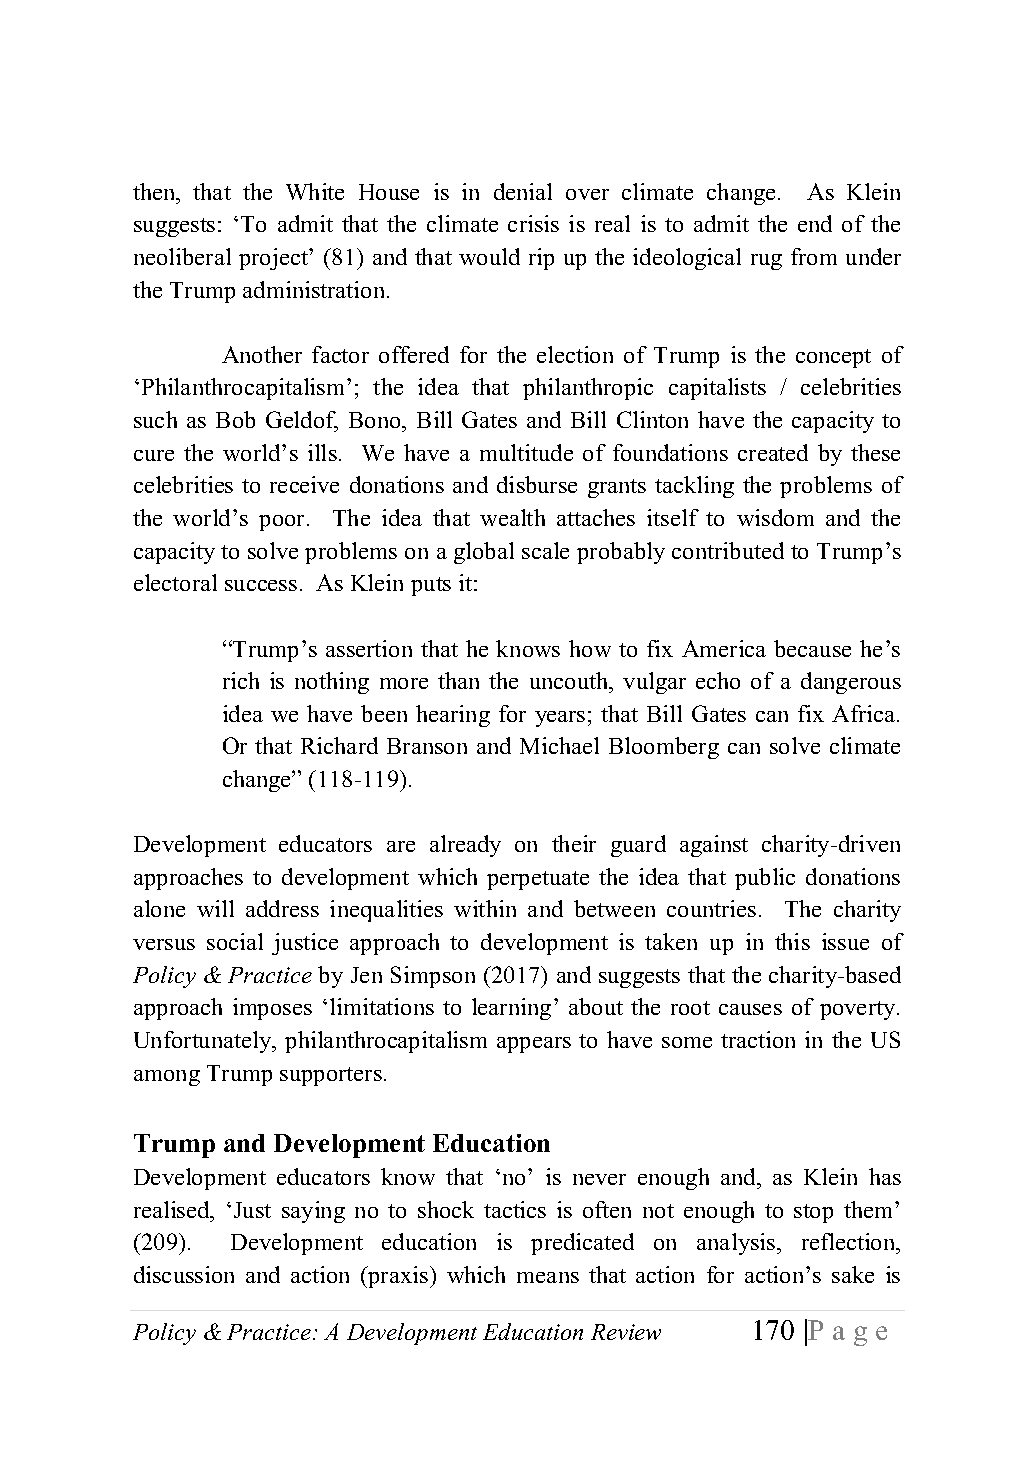 This screenshot has height=1469, width=1035. I want to click on nothing, so click(332, 683).
